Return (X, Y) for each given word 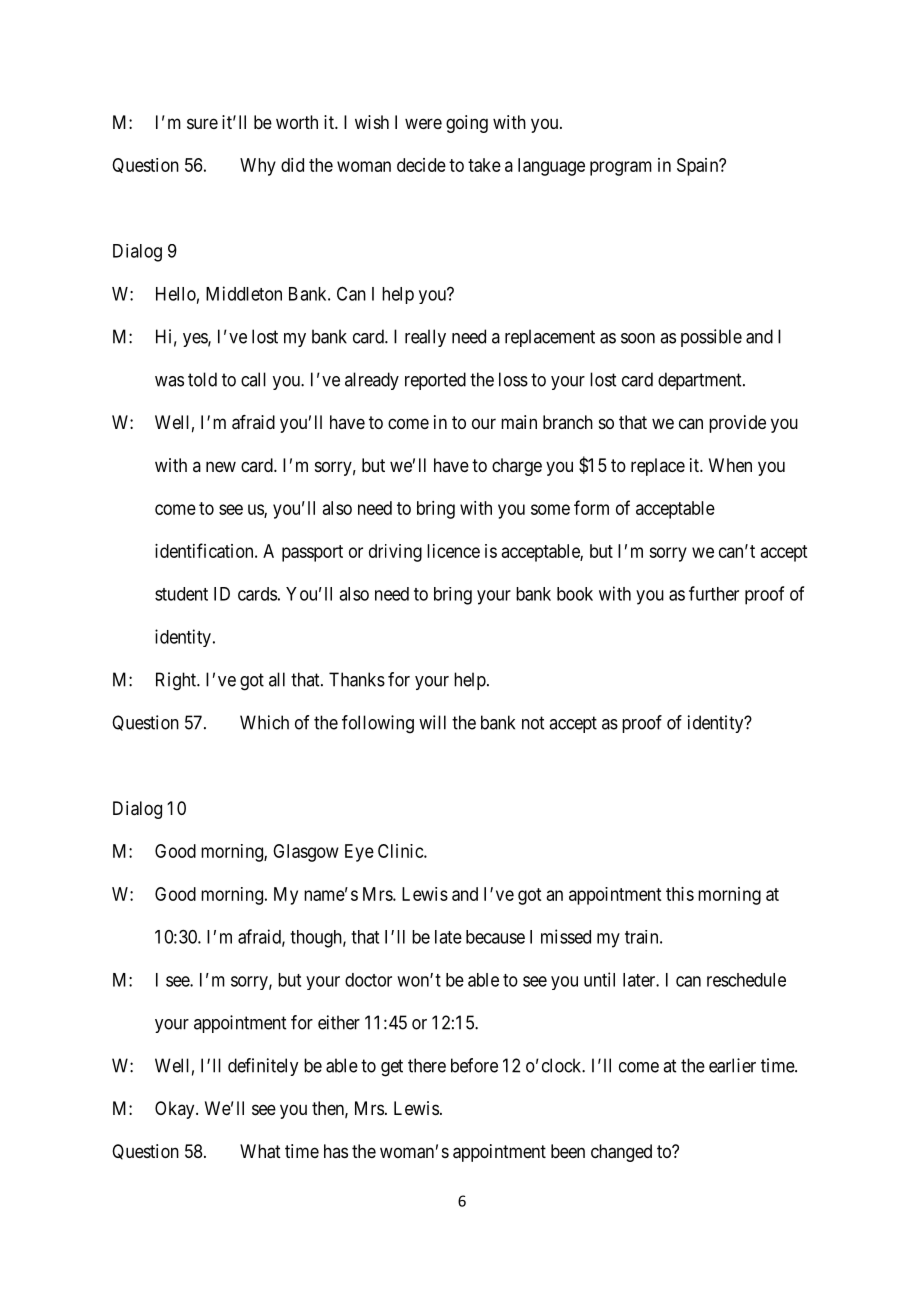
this (680, 894)
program (621, 168)
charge (517, 467)
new (221, 466)
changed (621, 1153)
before (474, 1065)
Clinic (401, 851)
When (730, 465)
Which (264, 722)
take (484, 165)
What (260, 1151)
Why (258, 167)
